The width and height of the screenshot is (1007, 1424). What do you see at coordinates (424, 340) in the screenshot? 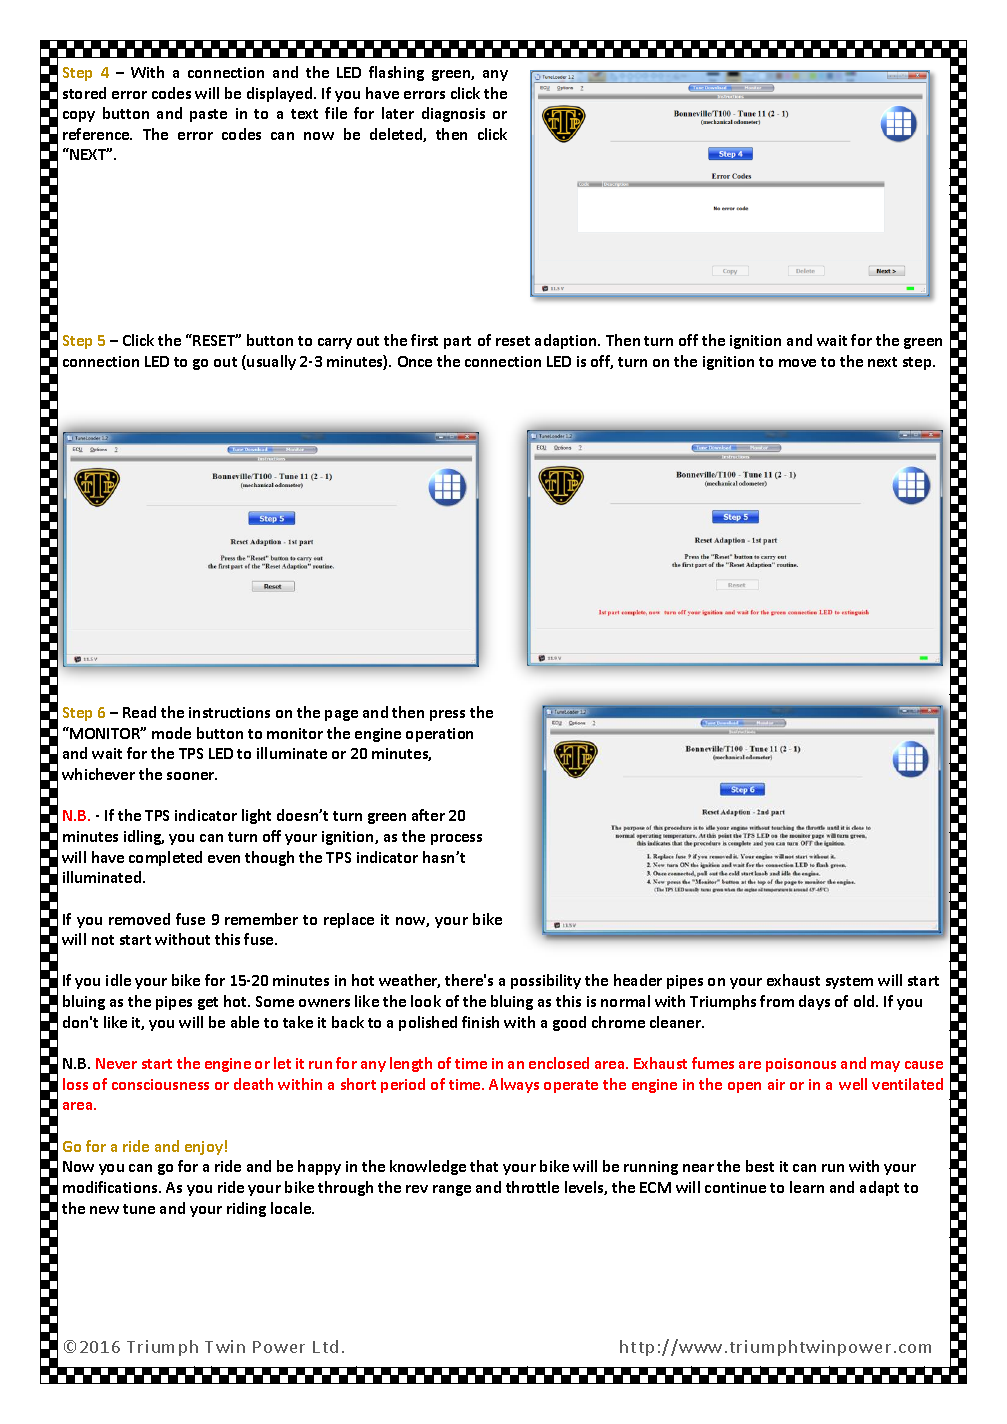
I see `first` at bounding box center [424, 340].
